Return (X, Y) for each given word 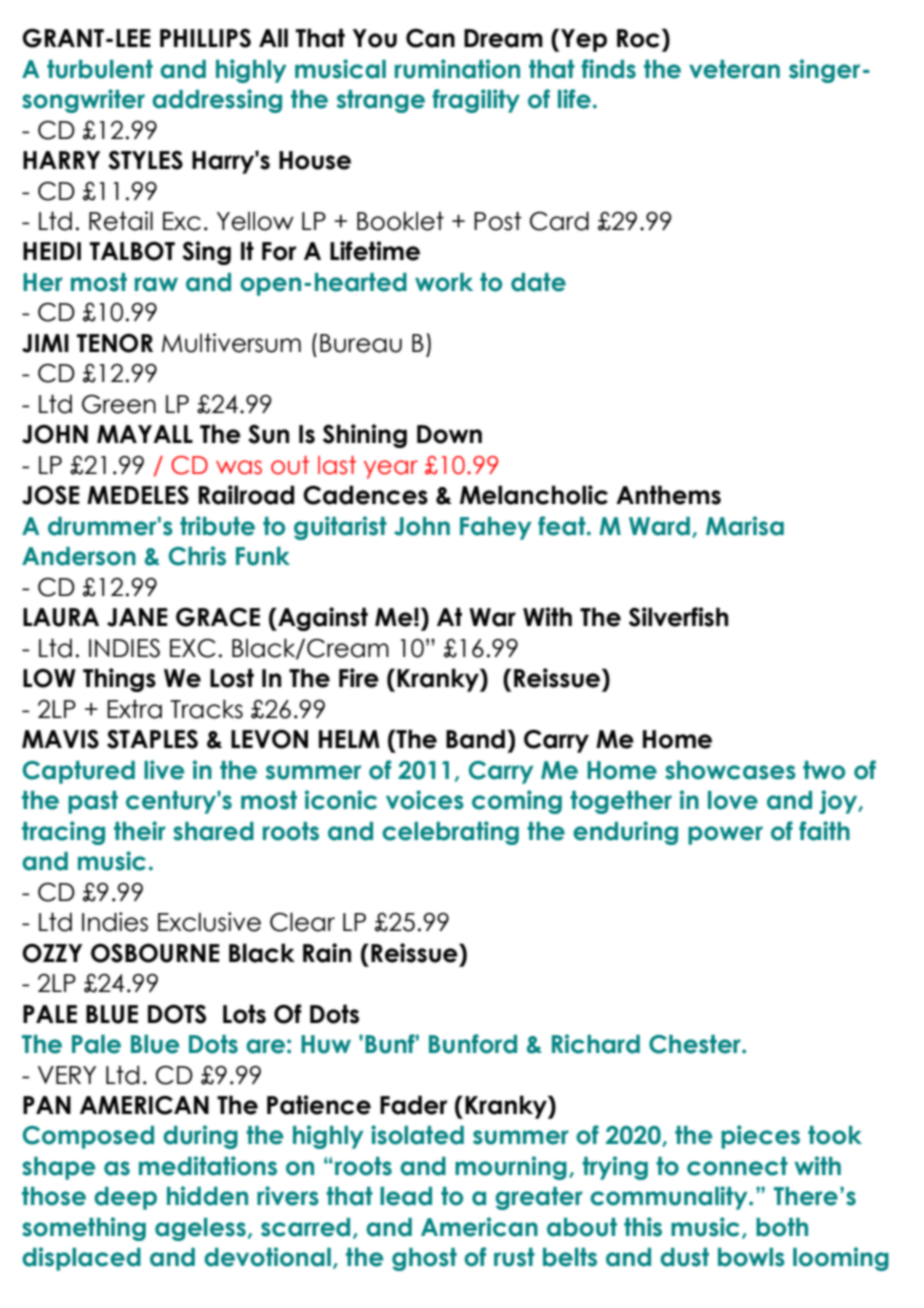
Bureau (361, 343)
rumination (457, 69)
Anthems (668, 495)
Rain (327, 953)
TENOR (115, 343)
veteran (734, 69)
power (725, 835)
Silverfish (678, 617)
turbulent (100, 69)
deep (125, 1198)
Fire (359, 678)
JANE (137, 617)
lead (406, 1196)
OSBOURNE (155, 953)
